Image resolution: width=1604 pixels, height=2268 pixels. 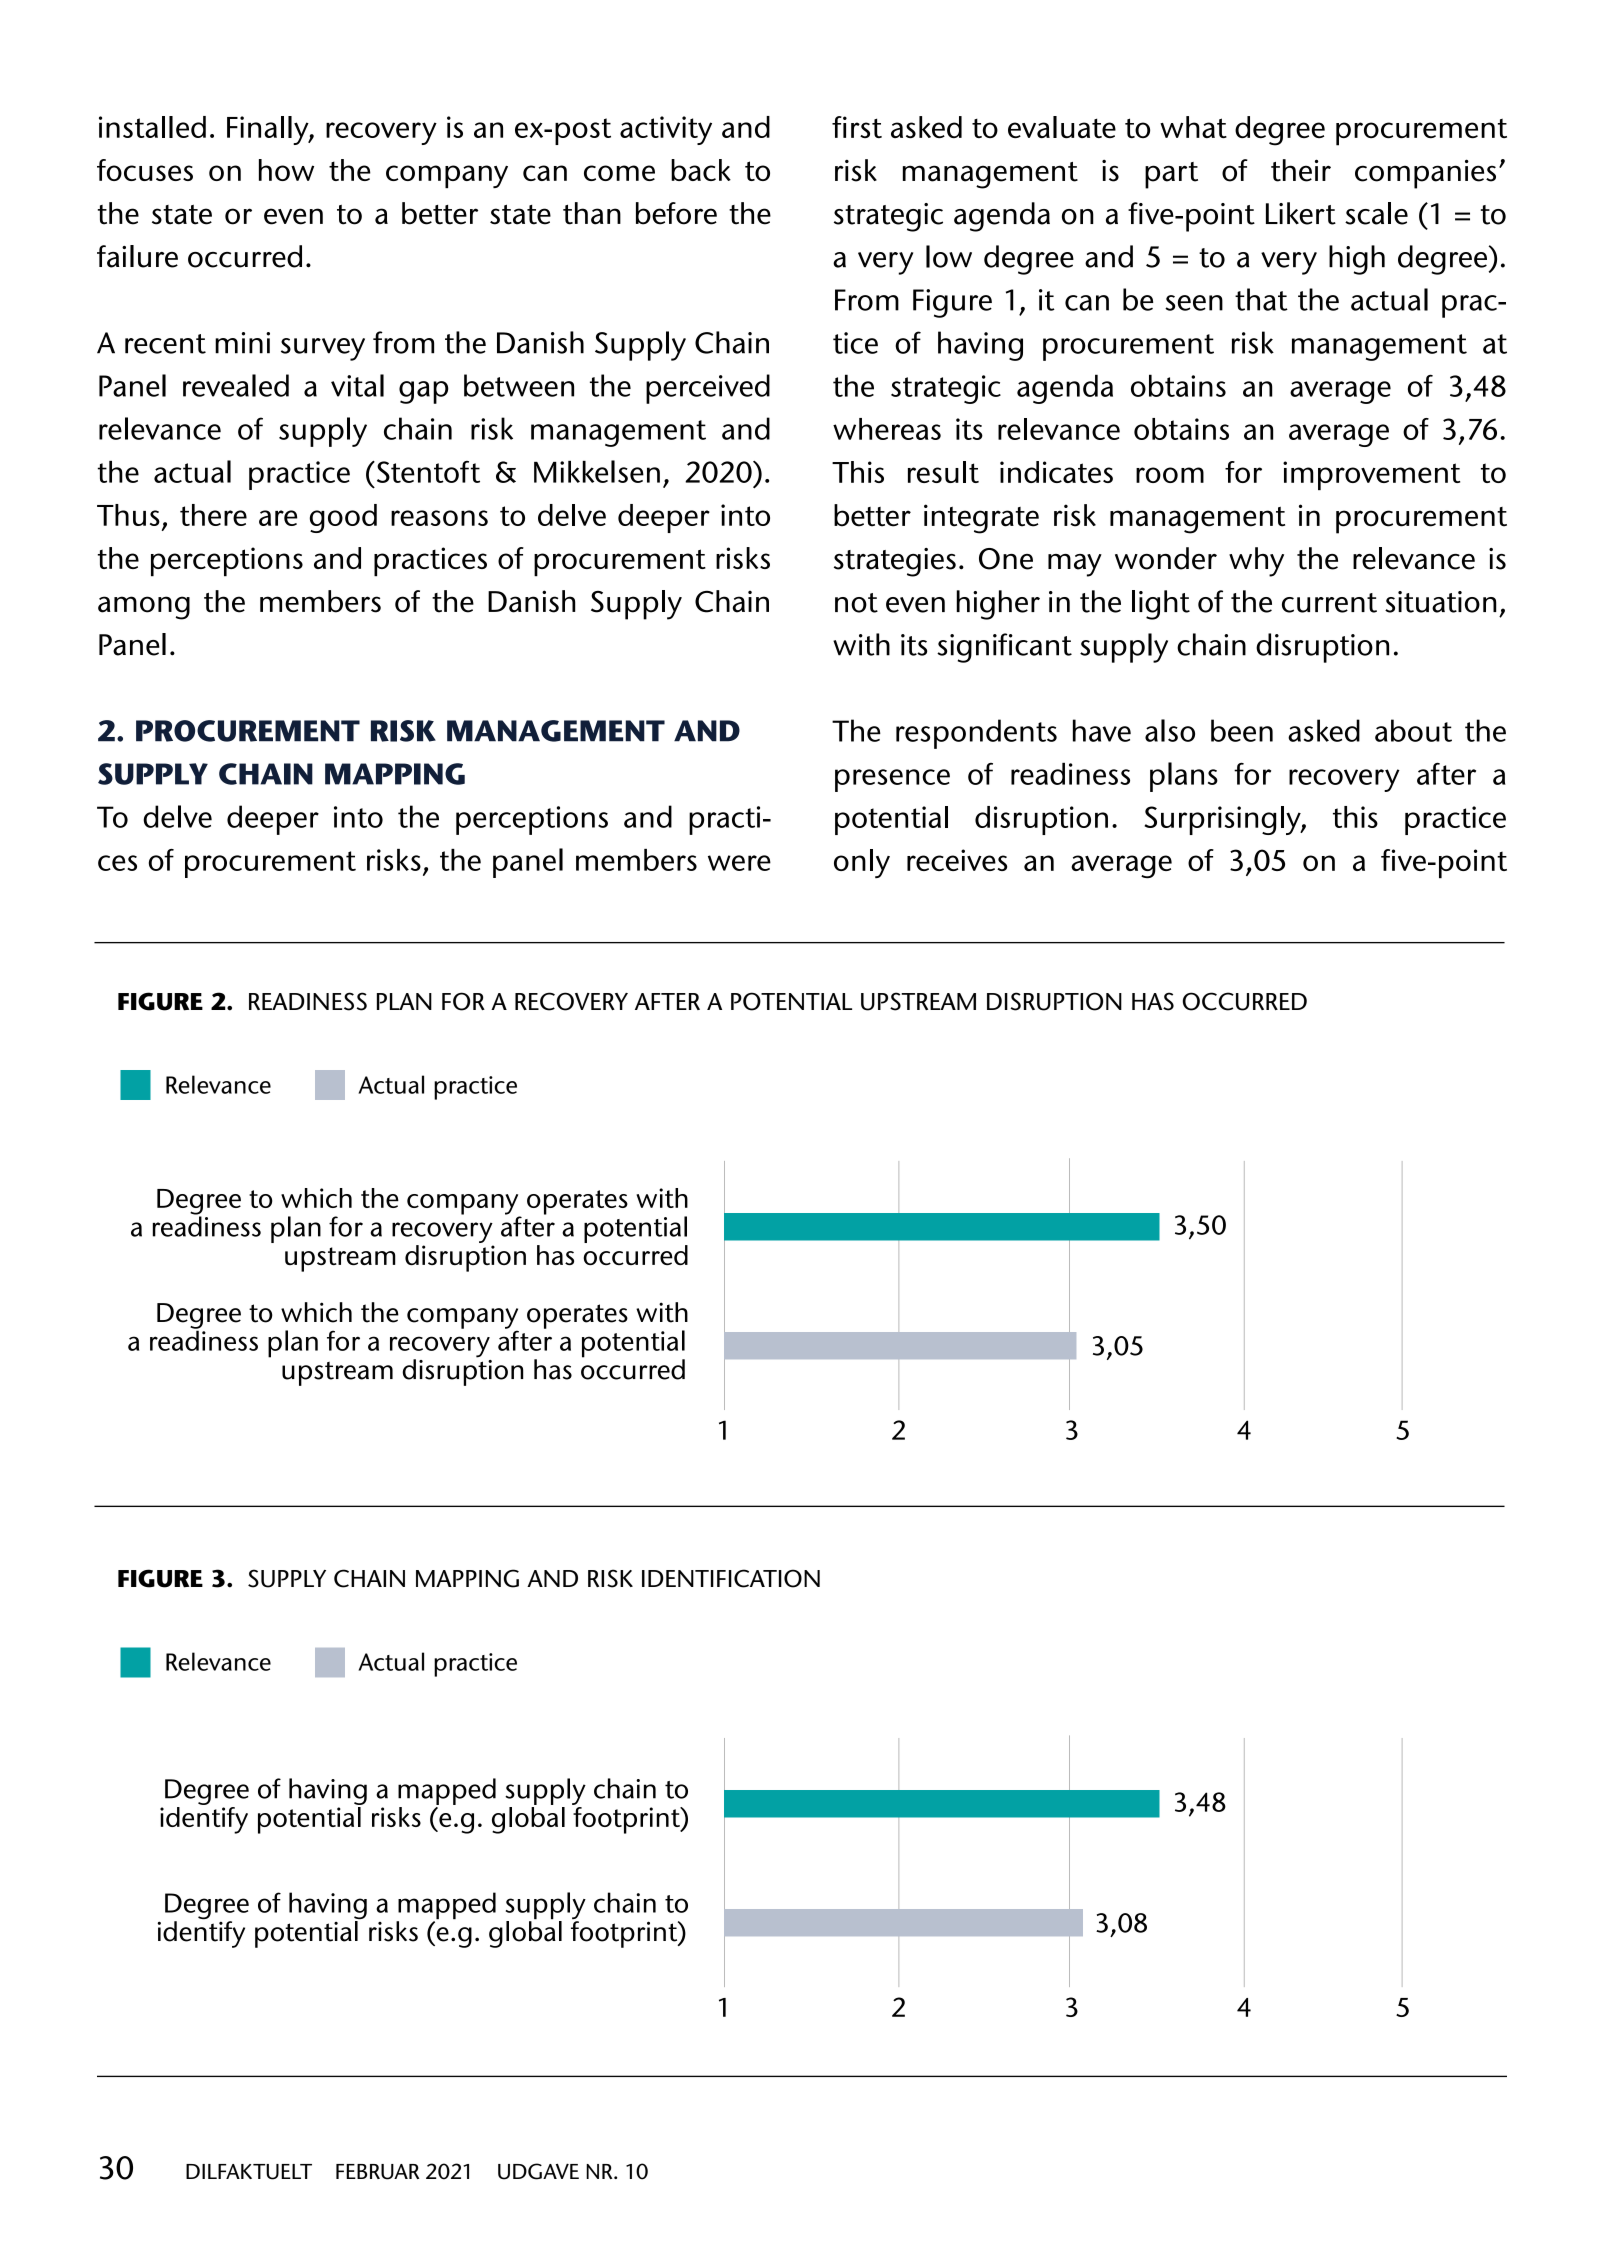 What do you see at coordinates (286, 170) in the image?
I see `how` at bounding box center [286, 170].
